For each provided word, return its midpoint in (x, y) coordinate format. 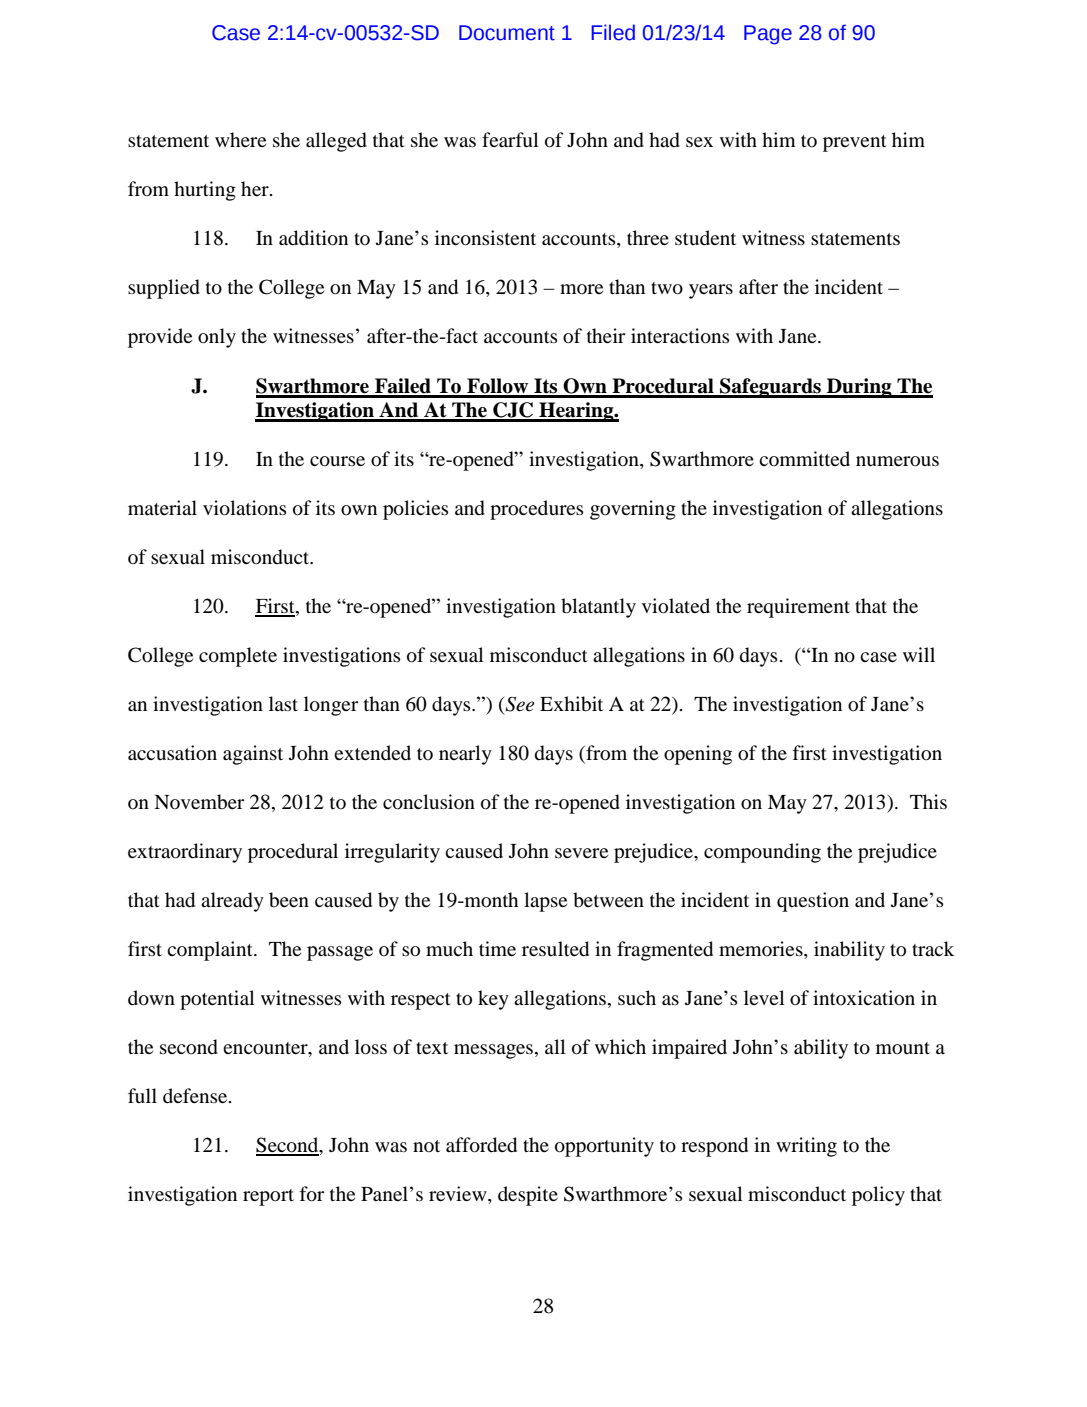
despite (528, 1196)
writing (806, 1147)
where (240, 139)
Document (507, 33)
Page (768, 35)
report (268, 1197)
